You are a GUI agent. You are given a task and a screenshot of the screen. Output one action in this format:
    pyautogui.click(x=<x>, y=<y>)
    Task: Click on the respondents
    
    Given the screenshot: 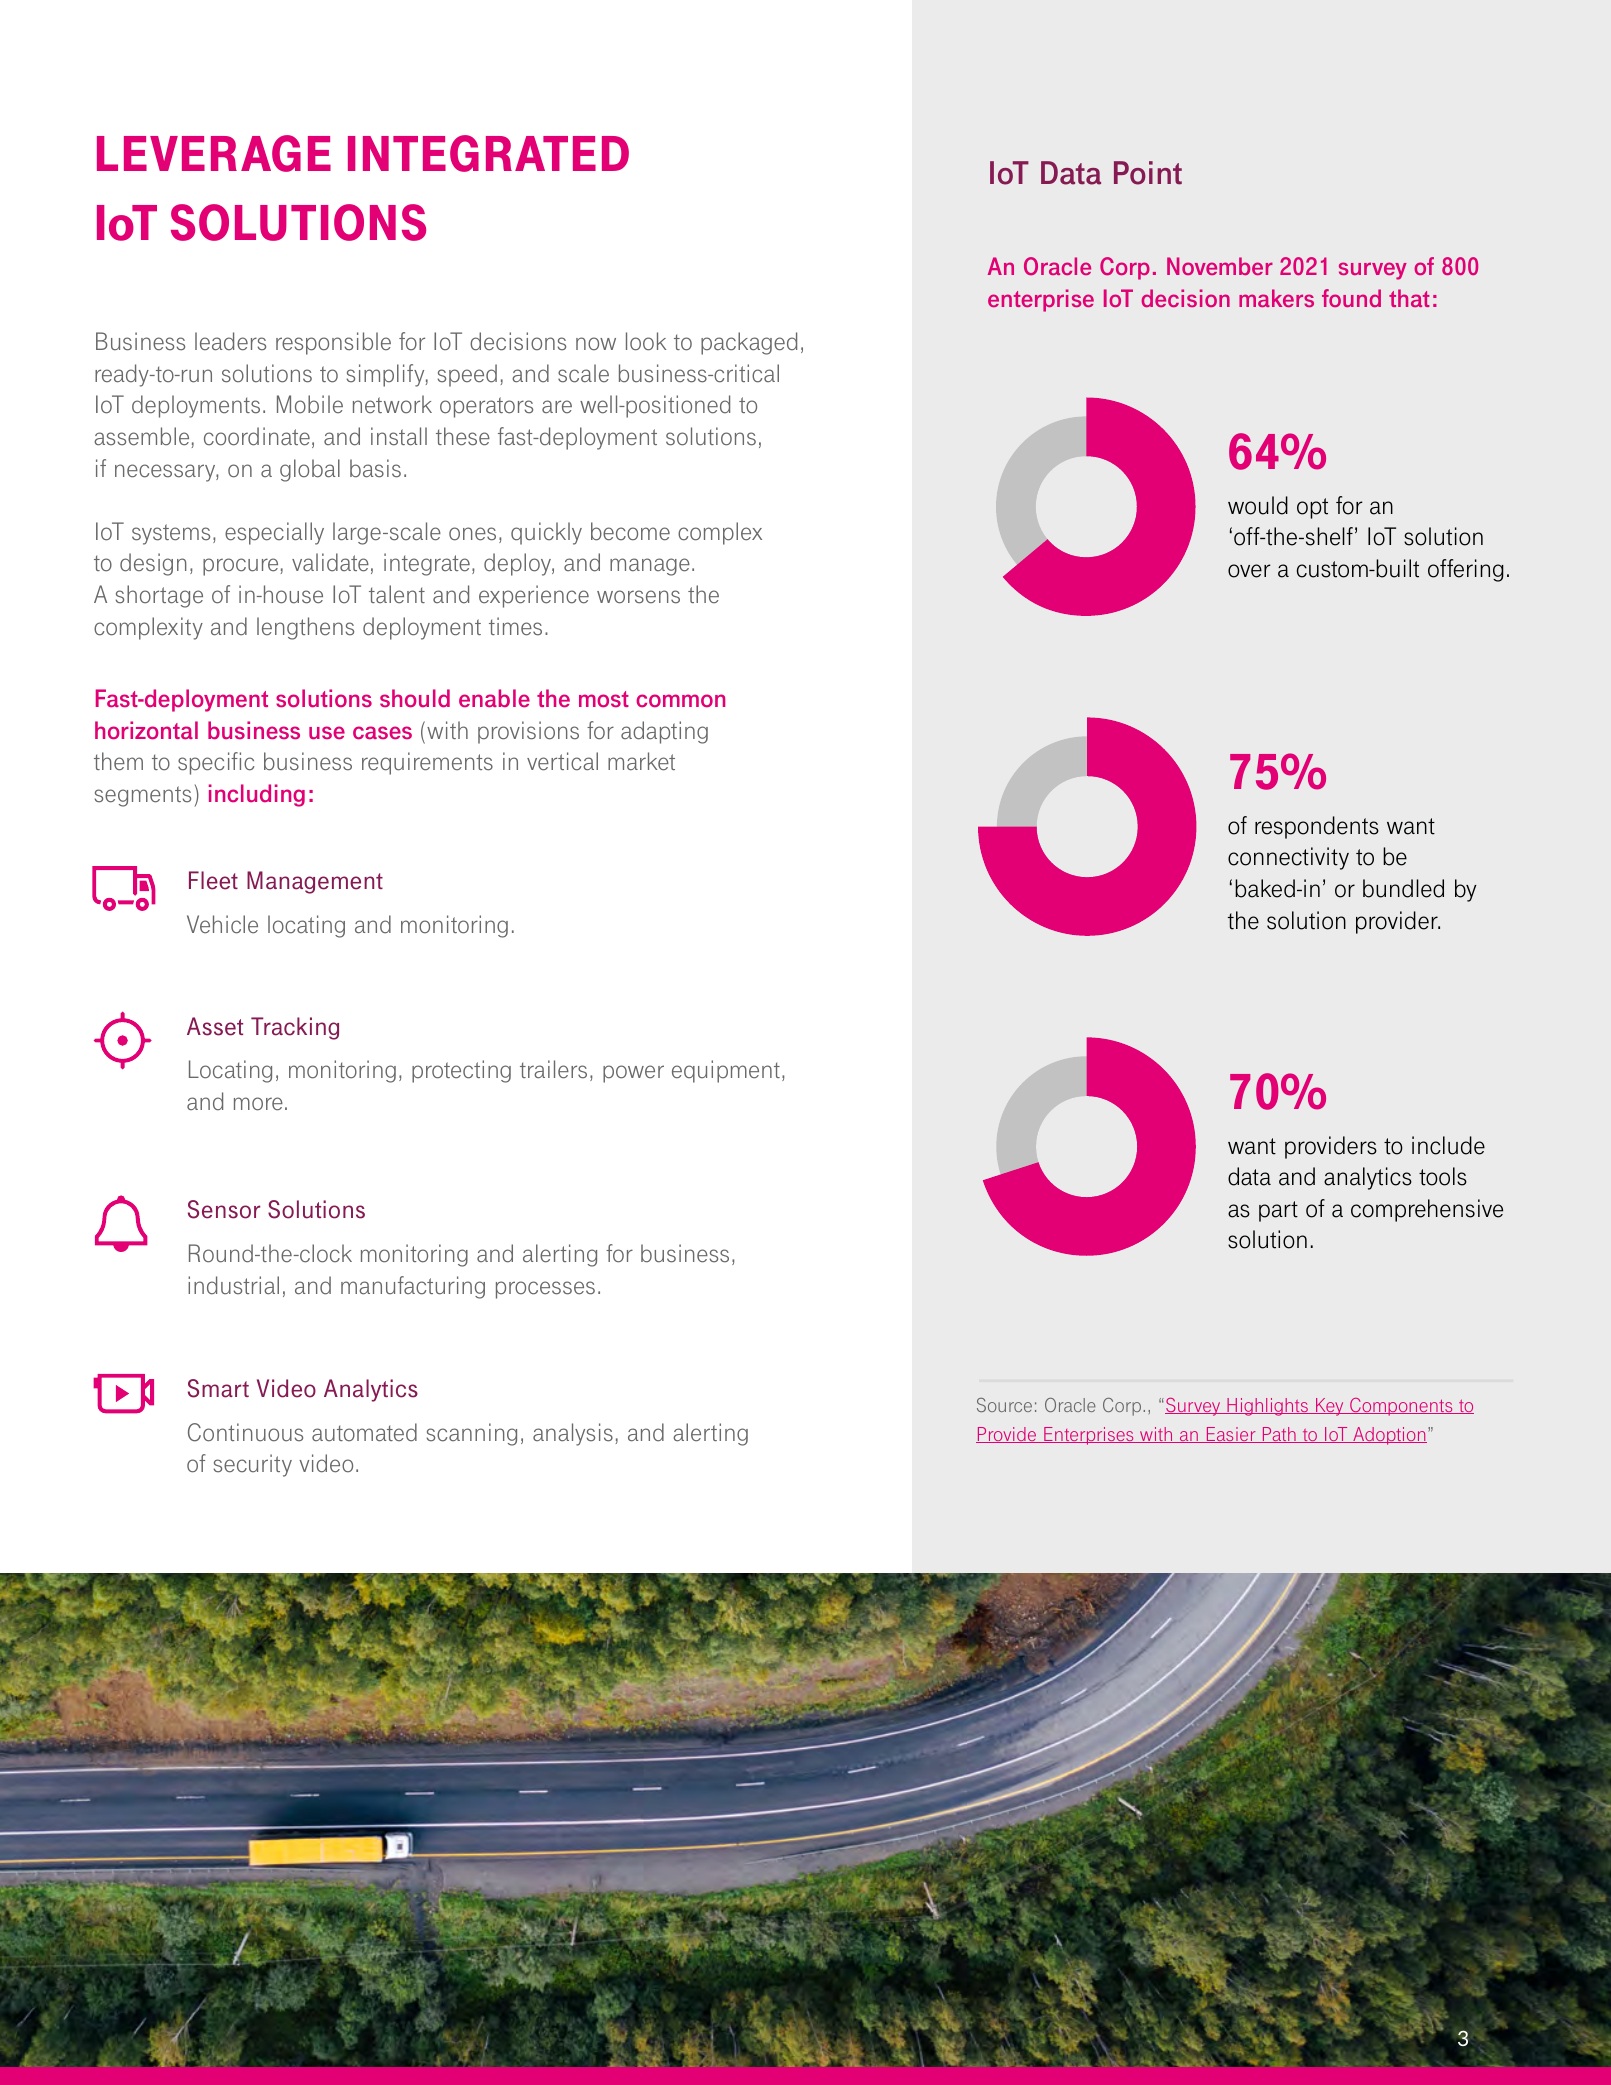 What is the action you would take?
    pyautogui.click(x=1317, y=827)
